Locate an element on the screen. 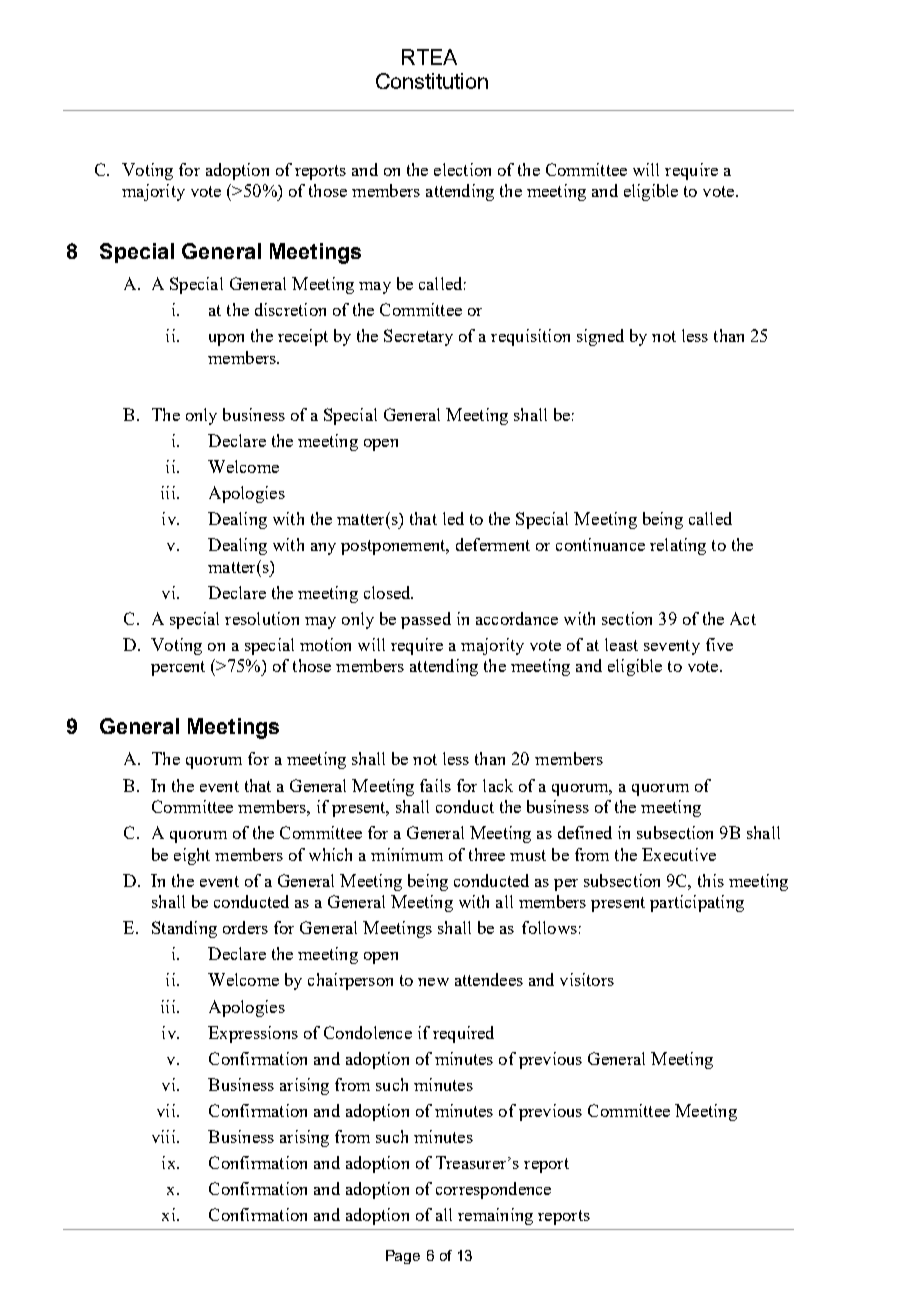 The width and height of the screenshot is (924, 1308). remaining is located at coordinates (495, 1216).
